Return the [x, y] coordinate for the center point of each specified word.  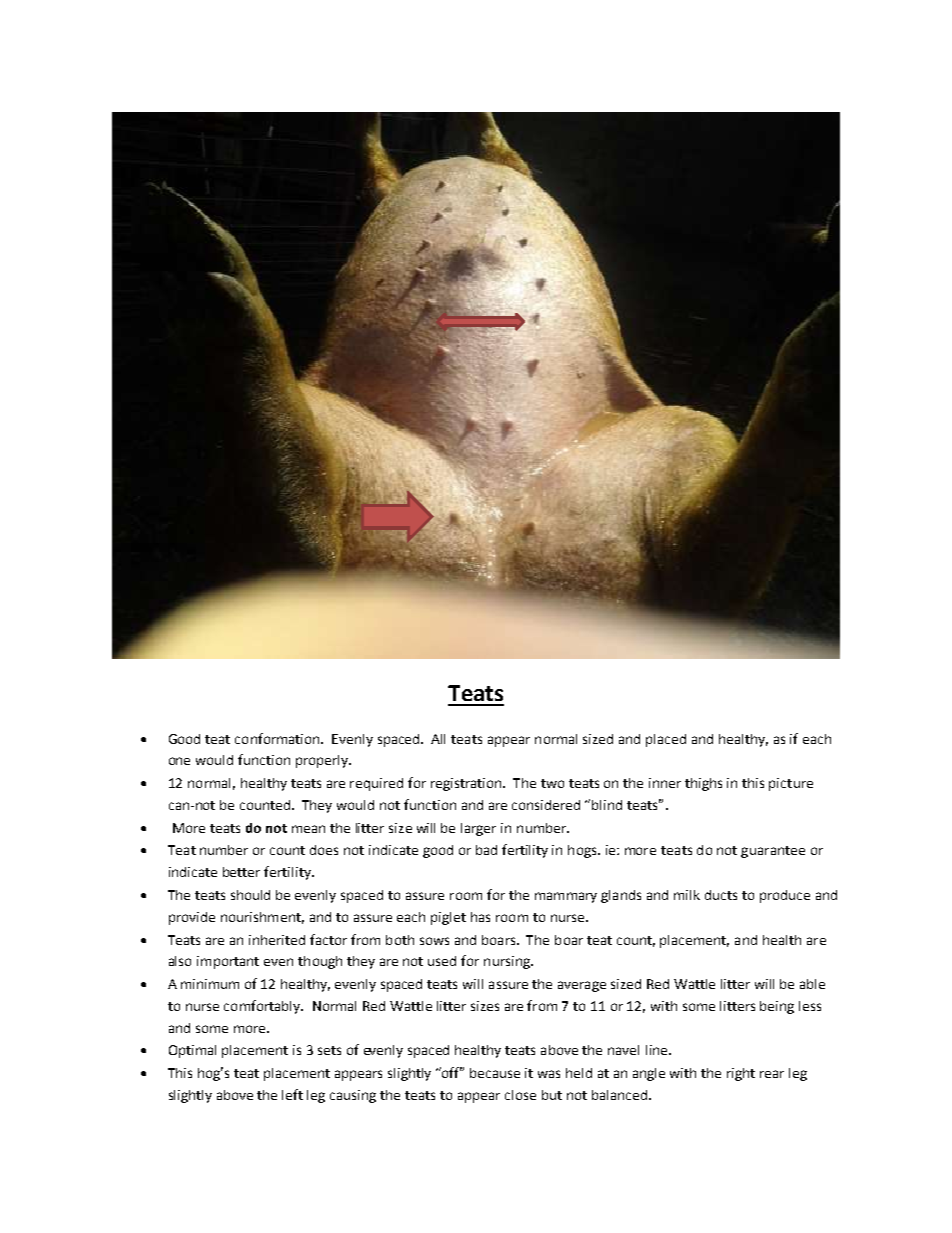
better [241, 872]
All [438, 739]
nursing [508, 962]
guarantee [773, 852]
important [228, 962]
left [292, 1094]
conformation [278, 738]
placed [666, 740]
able [812, 984]
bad [486, 850]
